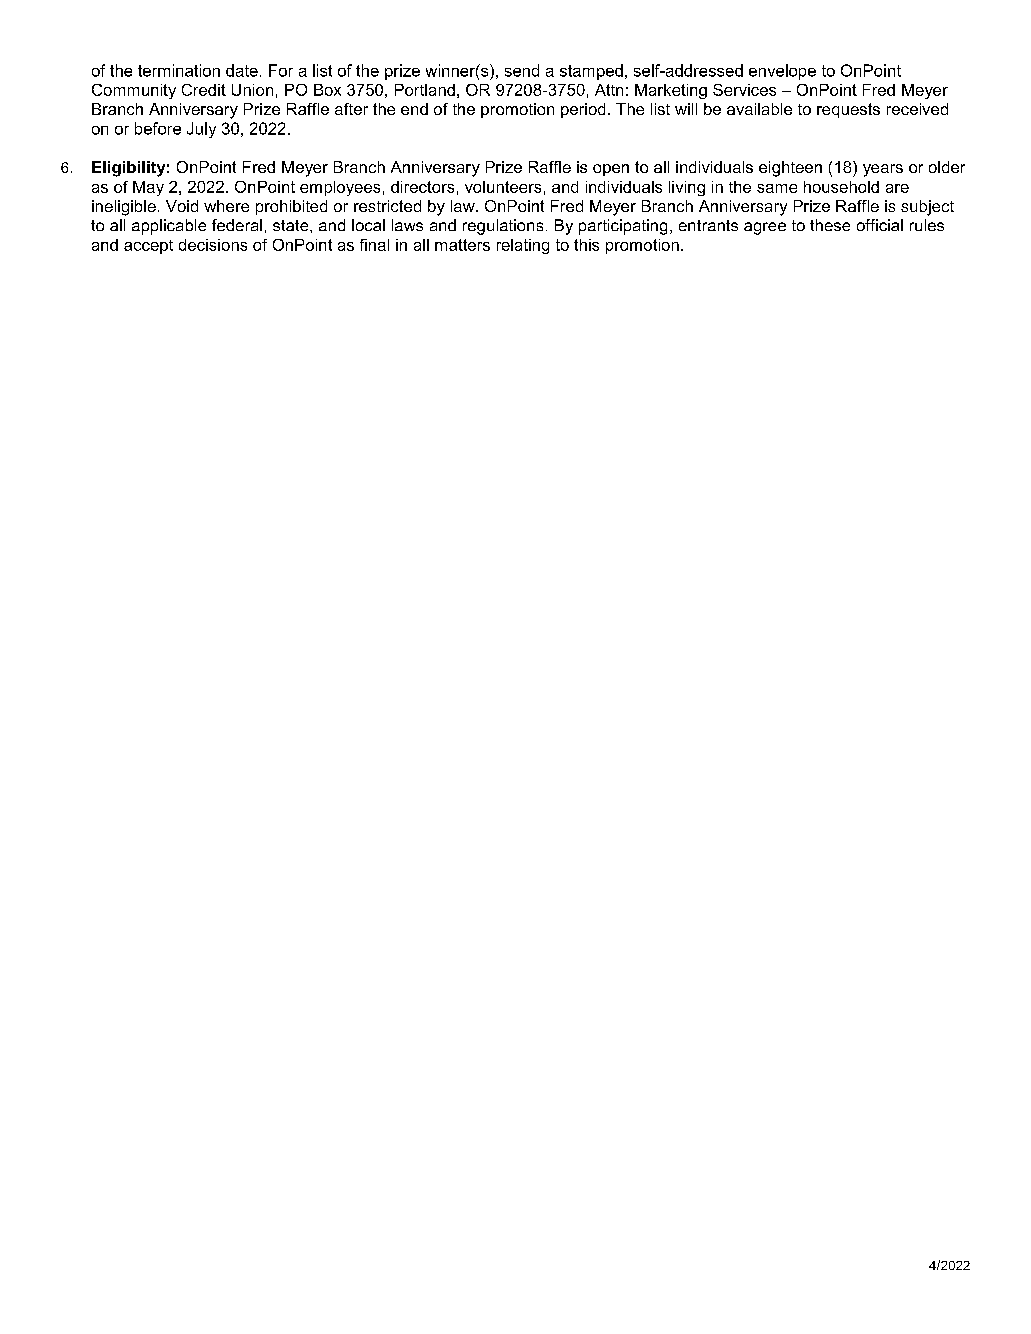 Image resolution: width=1031 pixels, height=1334 pixels. I want to click on decisions, so click(213, 245).
